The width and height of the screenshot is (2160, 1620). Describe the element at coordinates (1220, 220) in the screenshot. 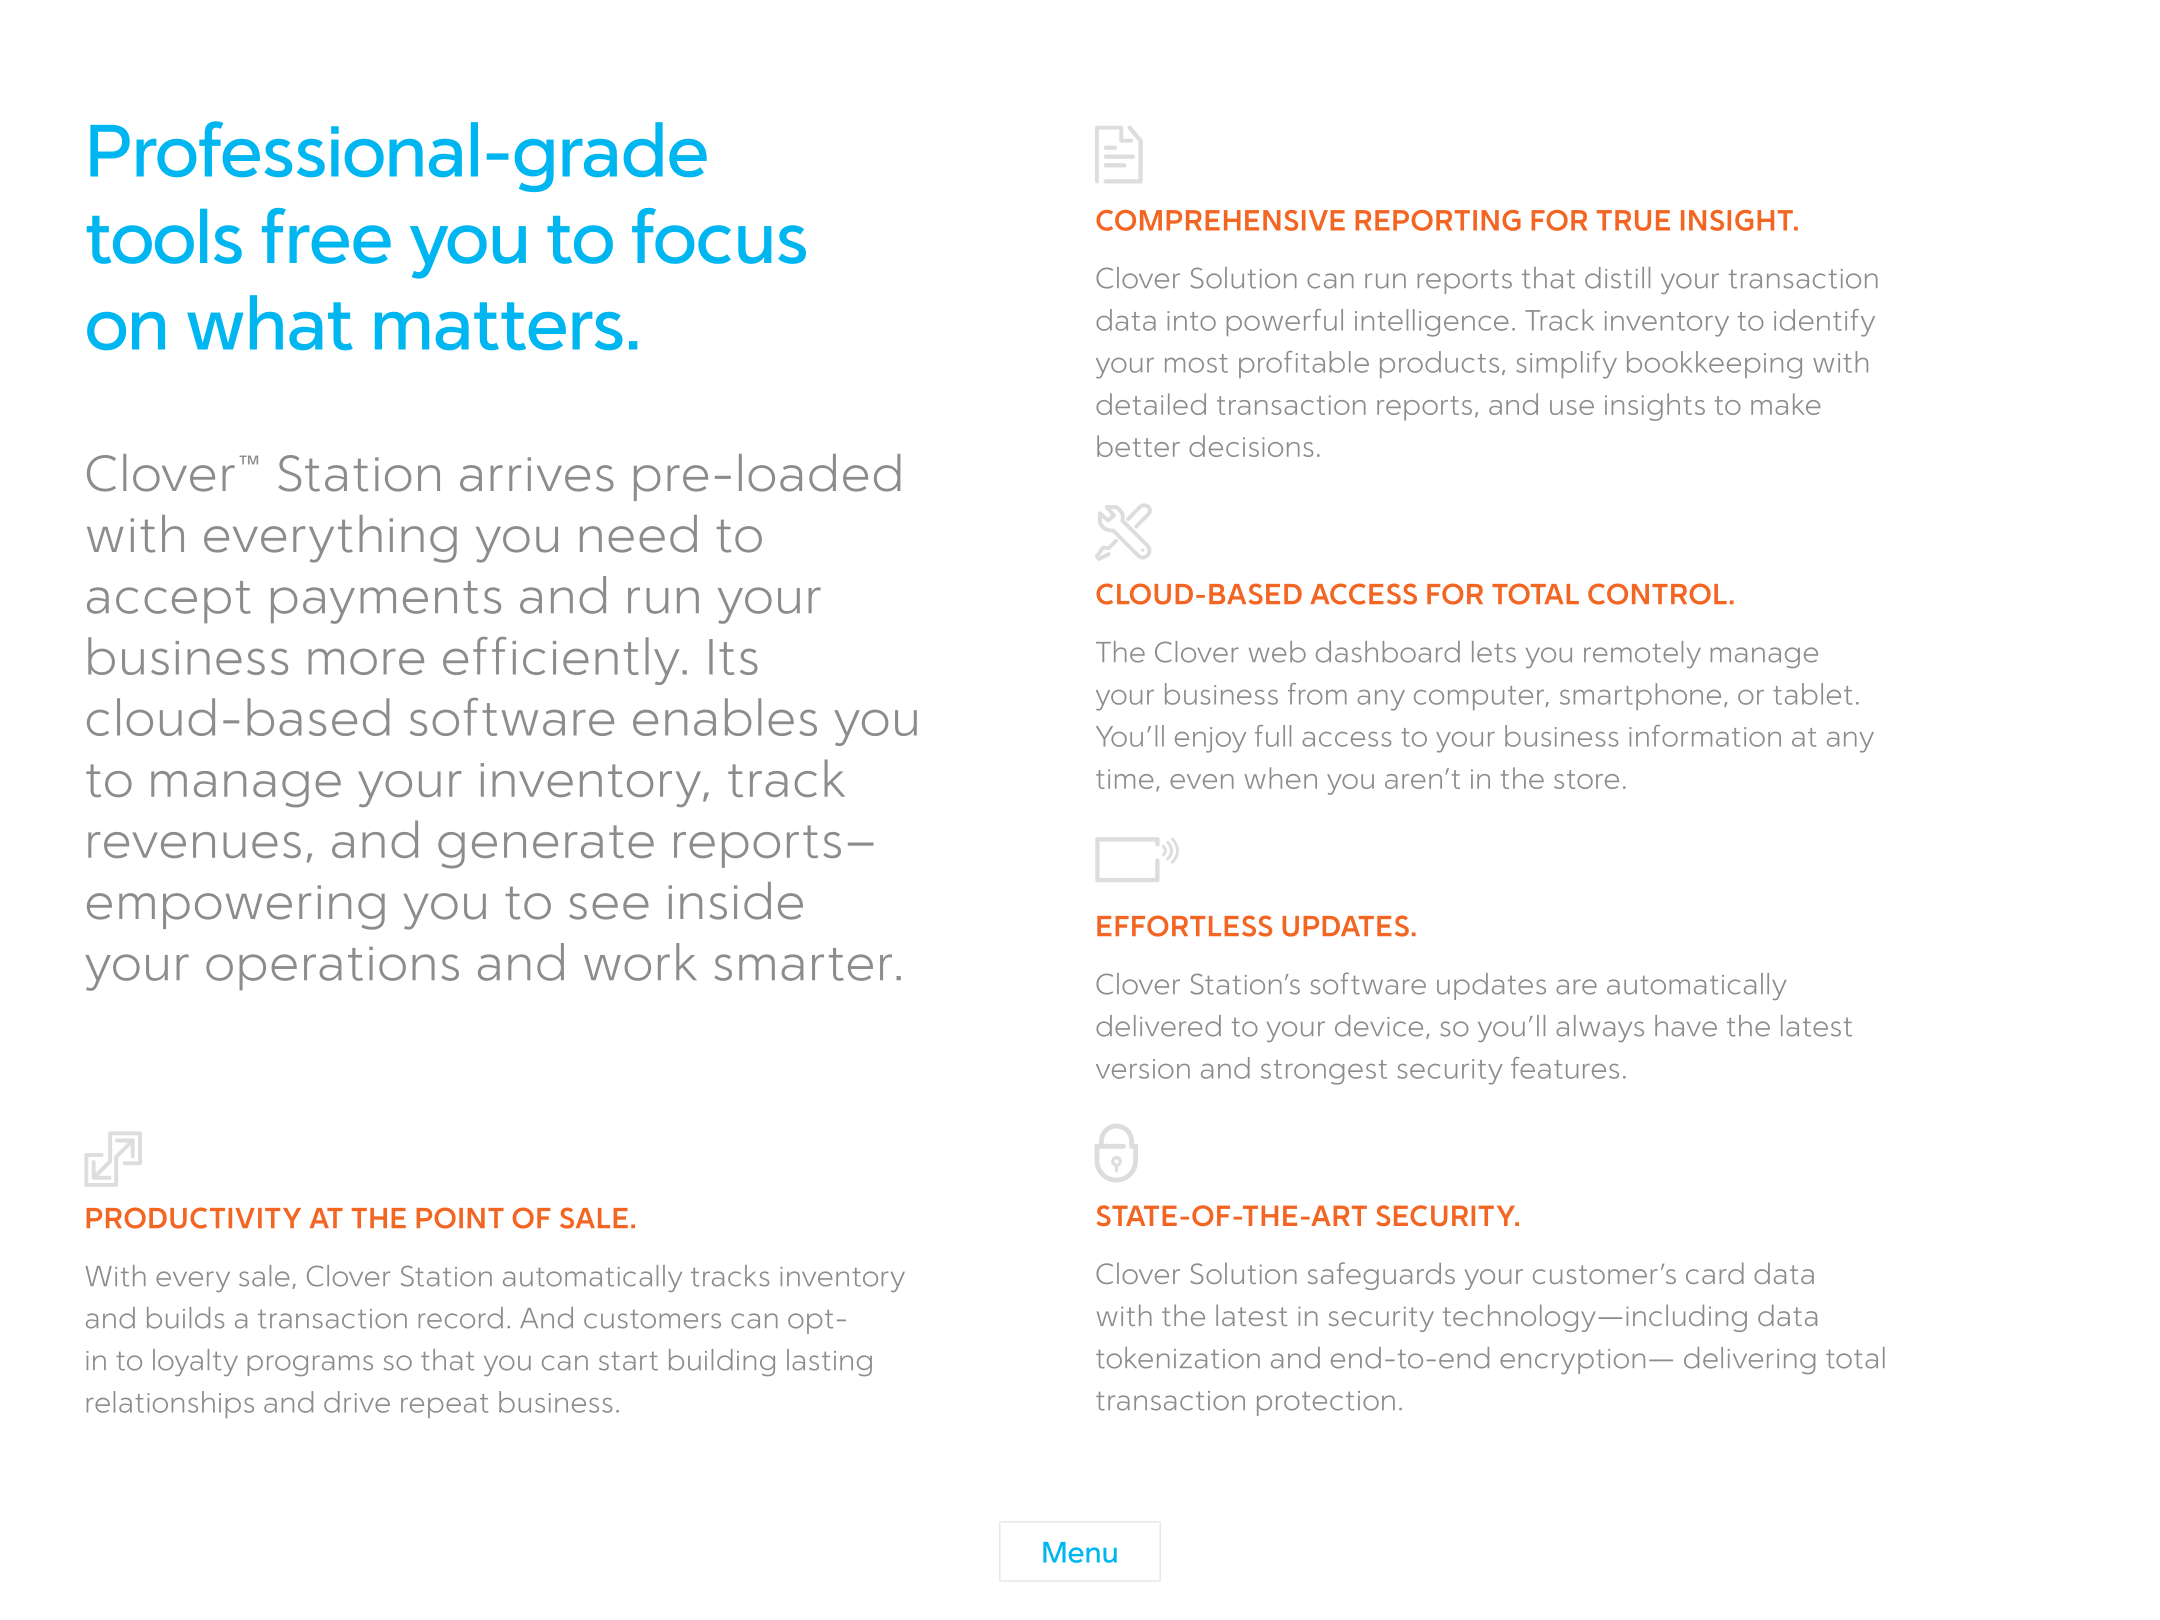

I see `Comprehensive` at that location.
